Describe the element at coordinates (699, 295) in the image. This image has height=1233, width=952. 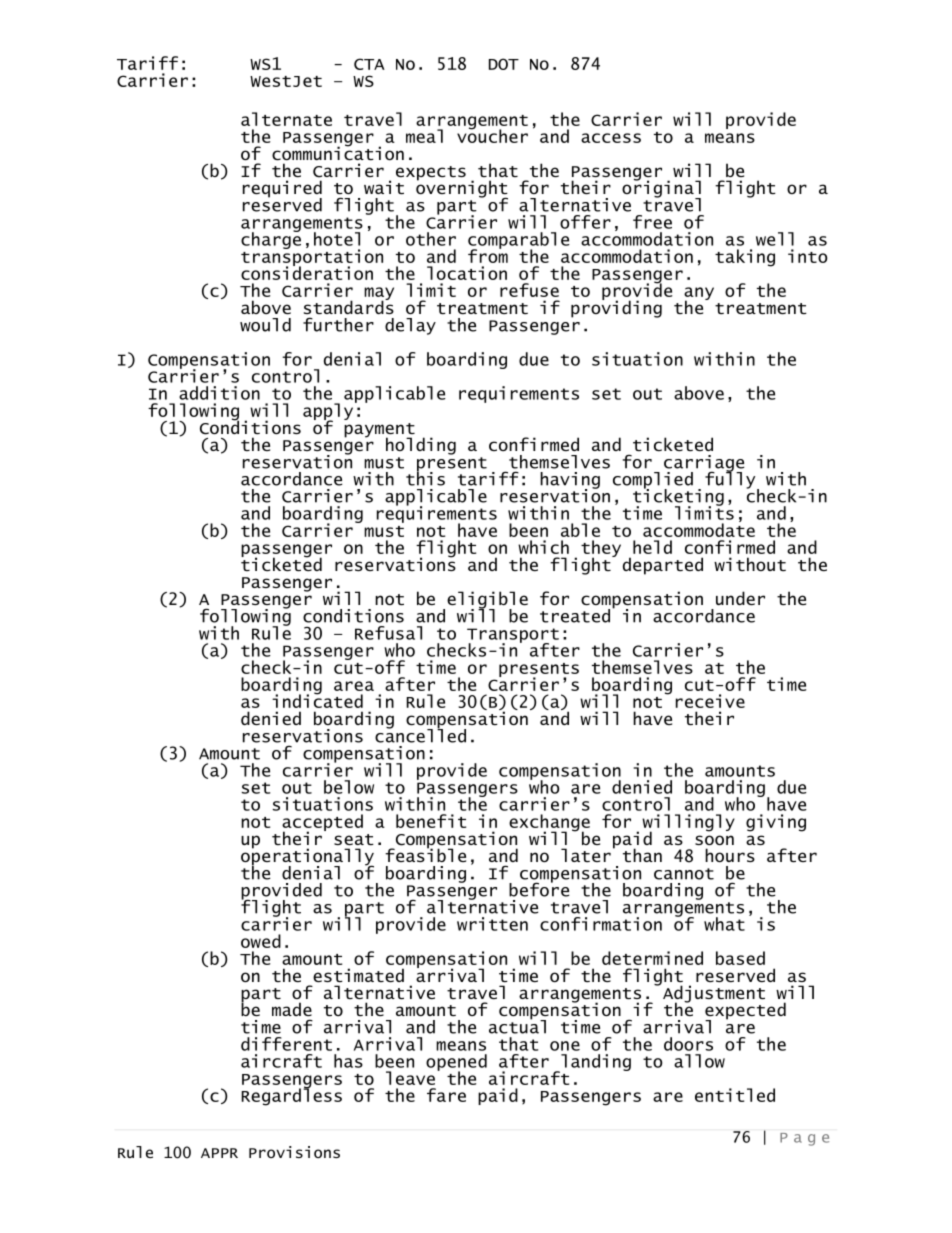
I see `any` at that location.
